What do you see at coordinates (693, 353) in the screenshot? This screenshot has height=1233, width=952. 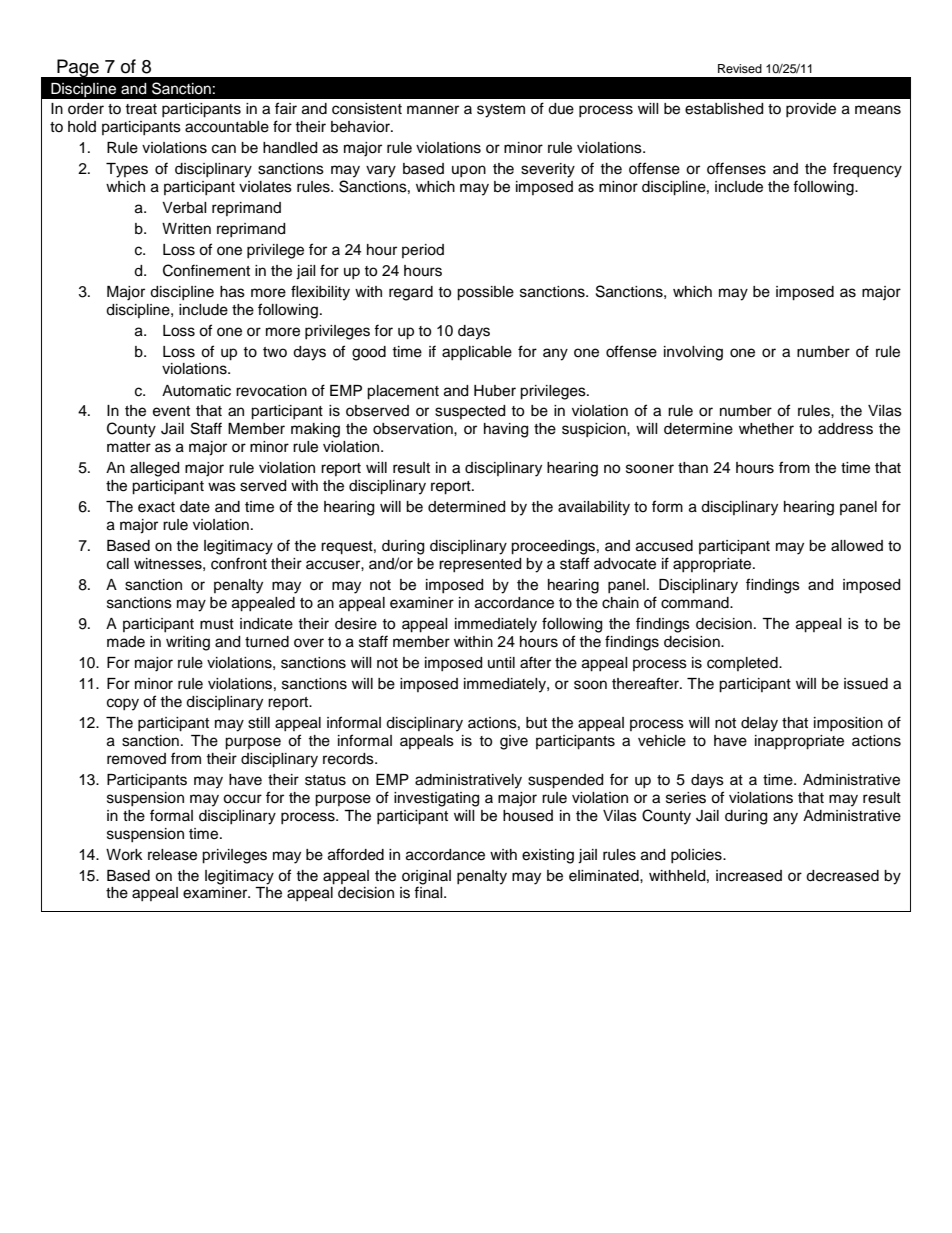 I see `involving` at bounding box center [693, 353].
